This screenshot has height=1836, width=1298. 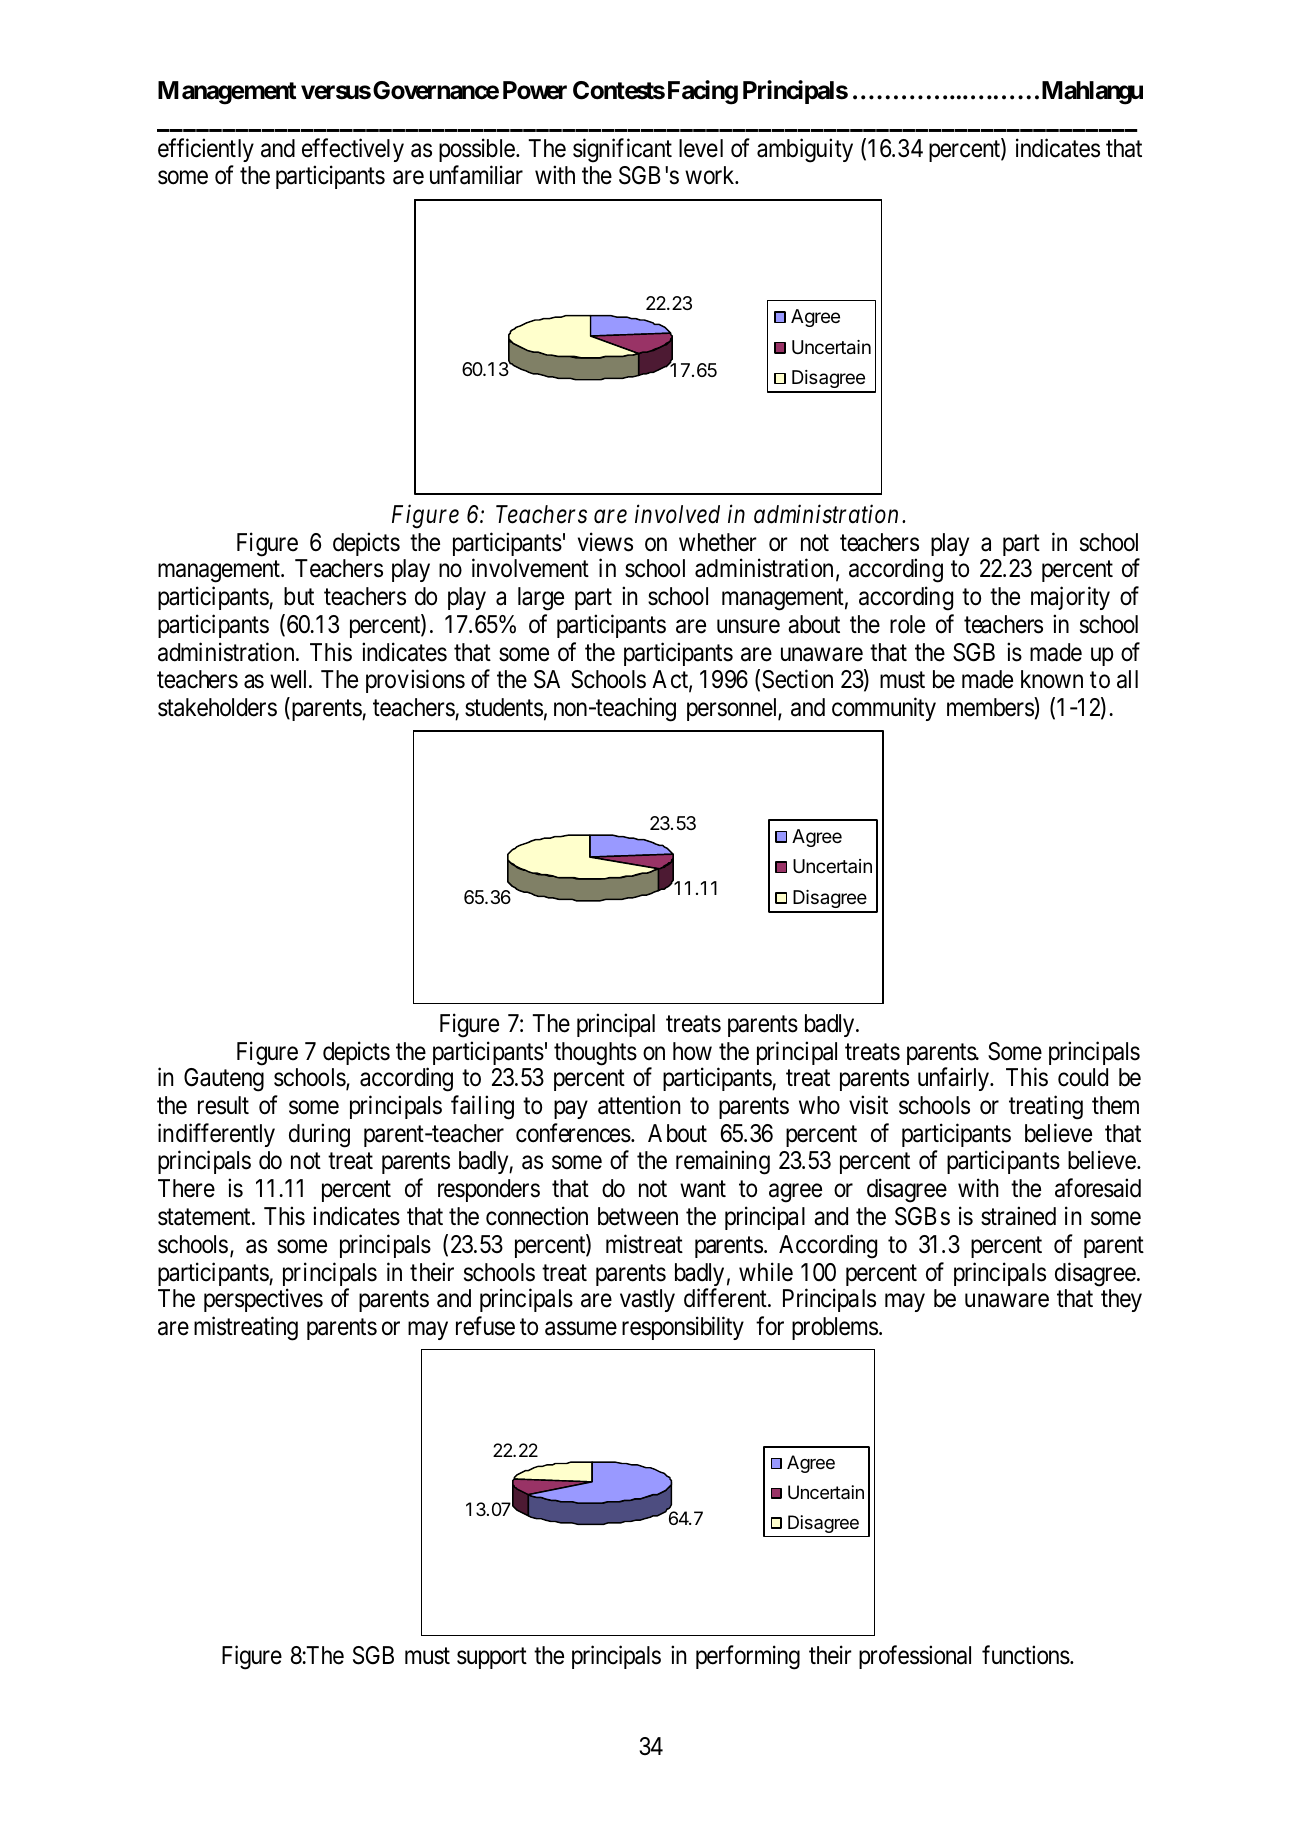 I want to click on unfairly, so click(x=954, y=1079).
